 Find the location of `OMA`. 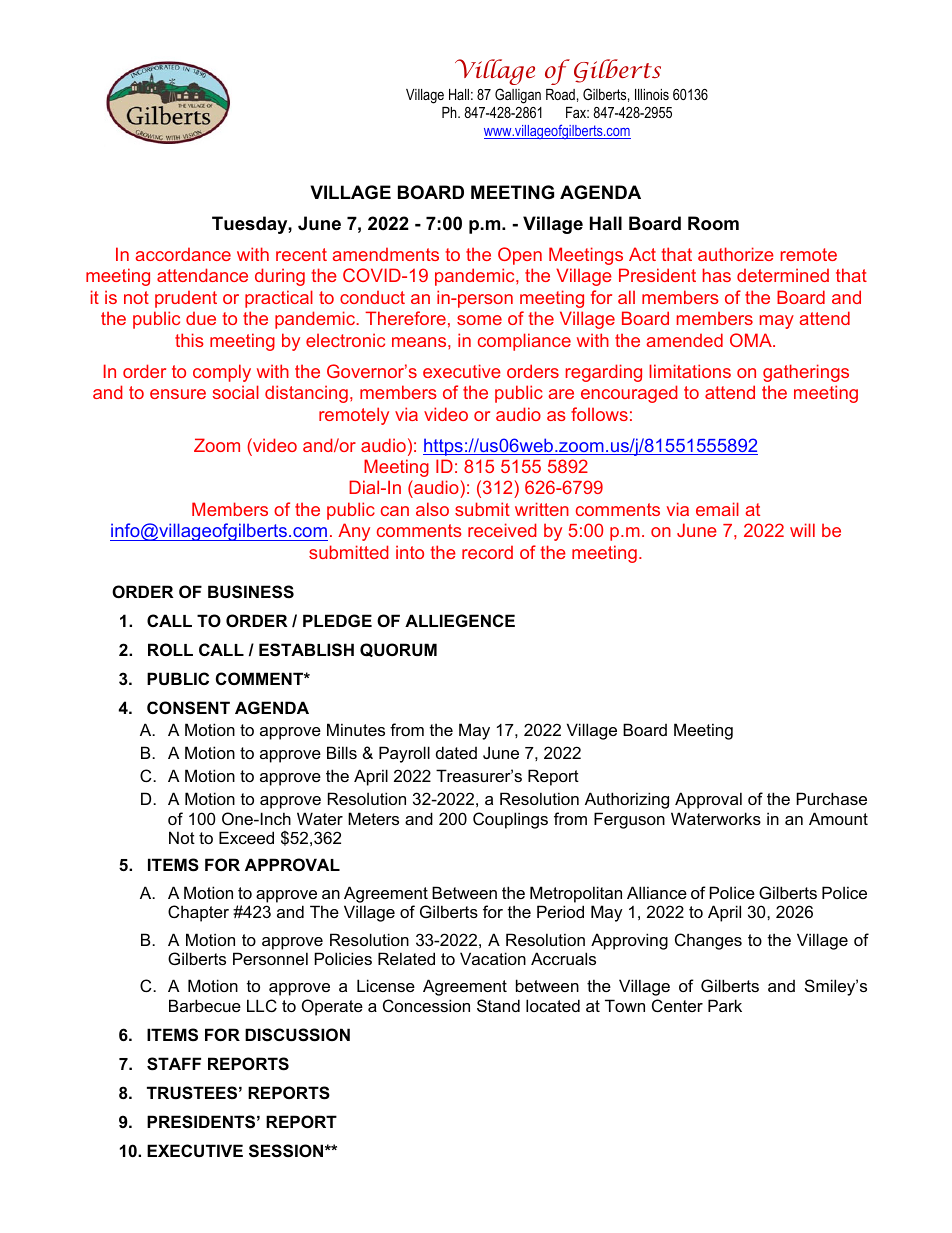

OMA is located at coordinates (752, 340).
